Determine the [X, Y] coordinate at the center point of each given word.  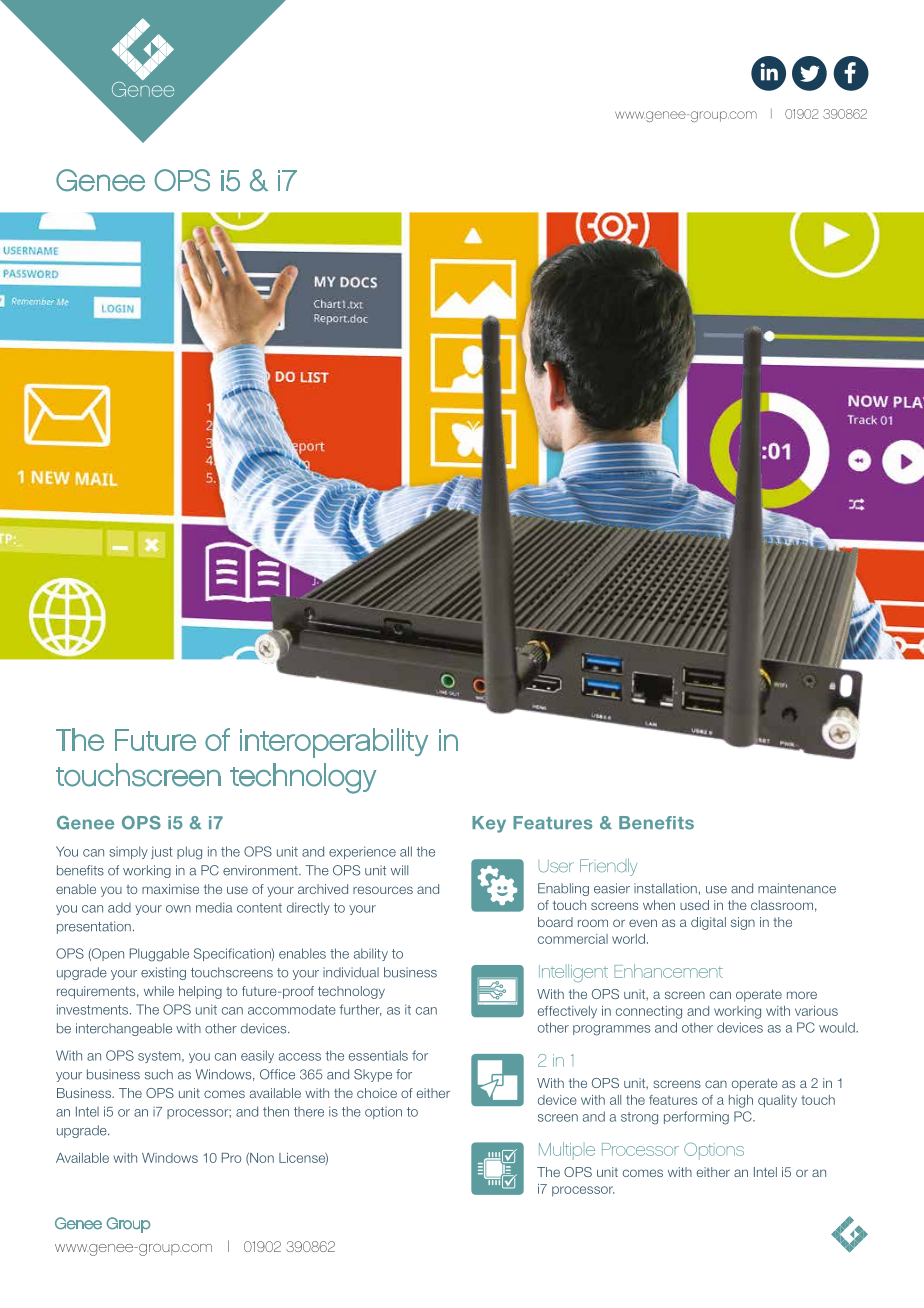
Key [489, 824]
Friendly [608, 867]
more [802, 995]
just [162, 852]
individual [351, 972]
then [276, 1111]
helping [200, 992]
